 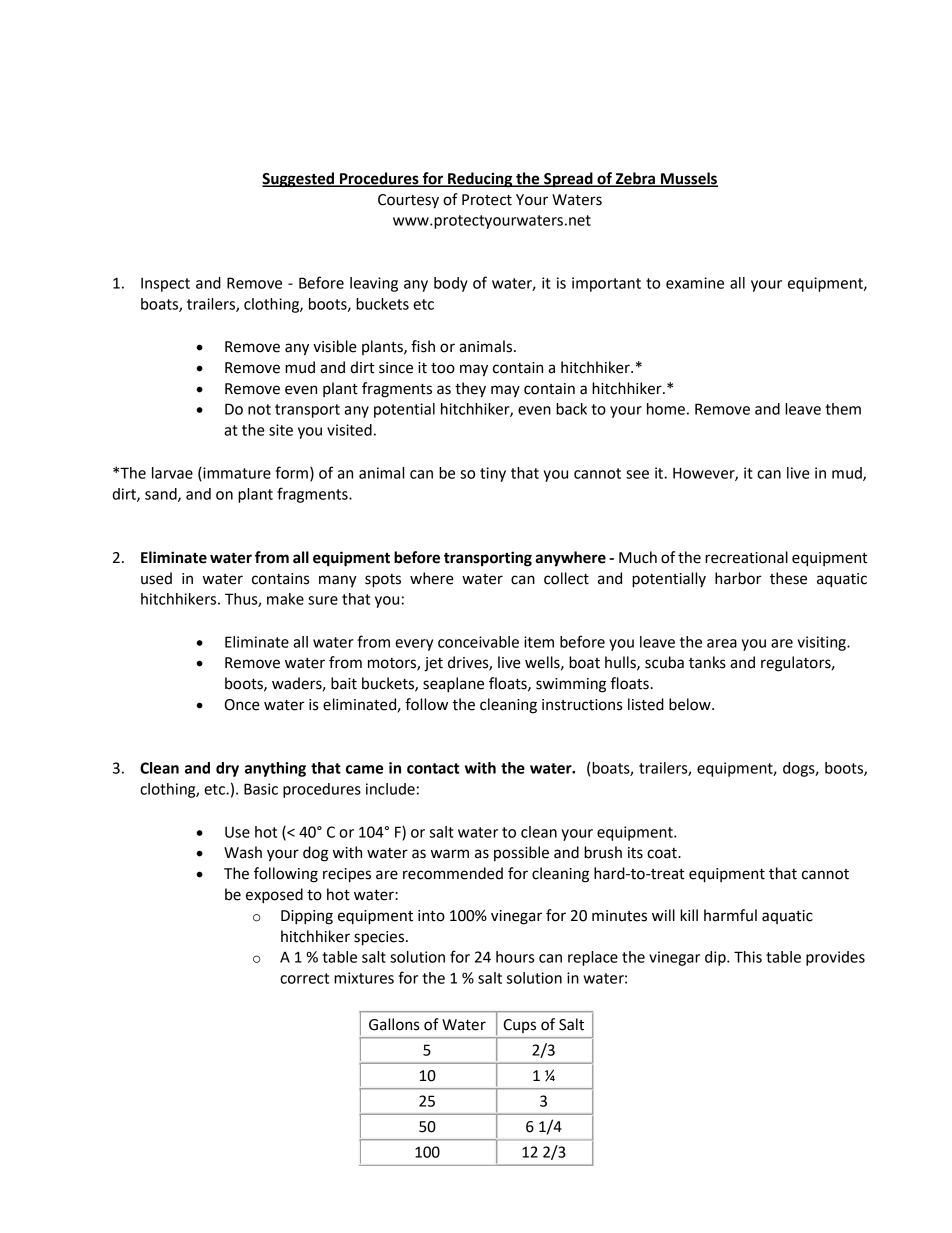 I want to click on item, so click(x=539, y=642).
